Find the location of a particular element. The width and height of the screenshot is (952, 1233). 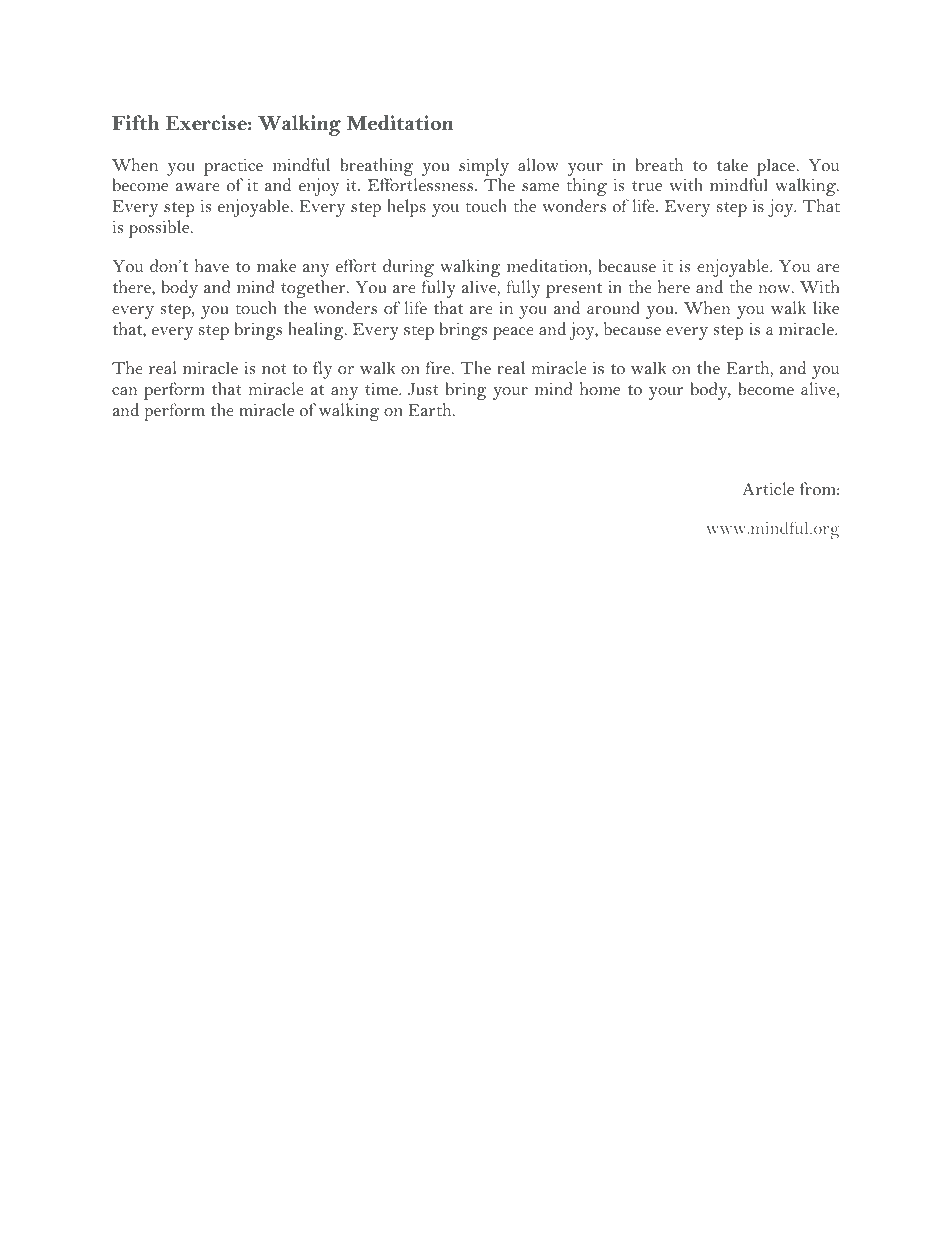

allow is located at coordinates (538, 164).
